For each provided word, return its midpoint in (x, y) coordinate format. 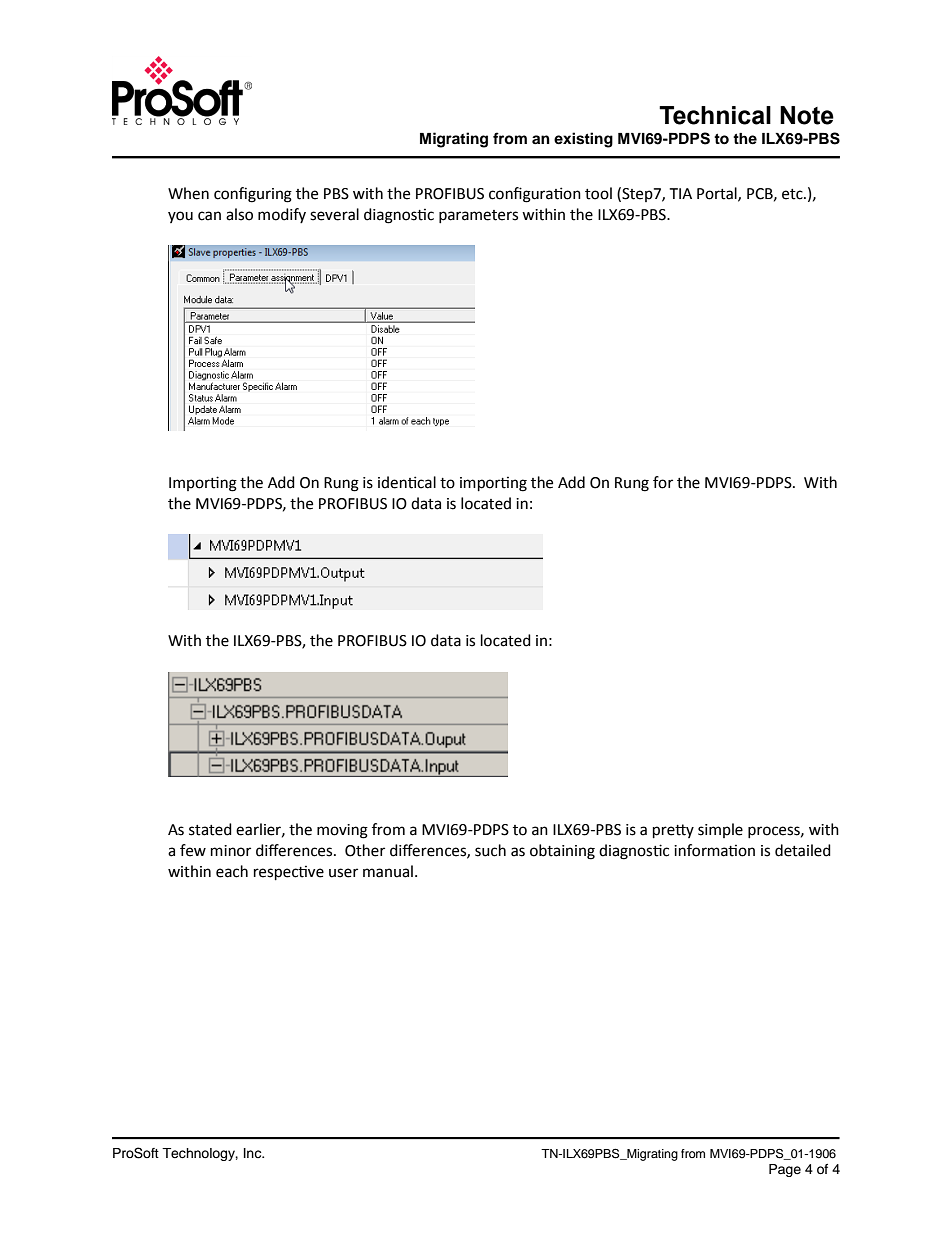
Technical (715, 115)
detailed (803, 850)
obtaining (562, 852)
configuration (535, 195)
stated (210, 829)
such (490, 850)
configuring (253, 195)
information (714, 850)
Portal (718, 194)
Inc (254, 1153)
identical (407, 482)
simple (720, 830)
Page (785, 1170)
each (232, 871)
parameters (478, 216)
